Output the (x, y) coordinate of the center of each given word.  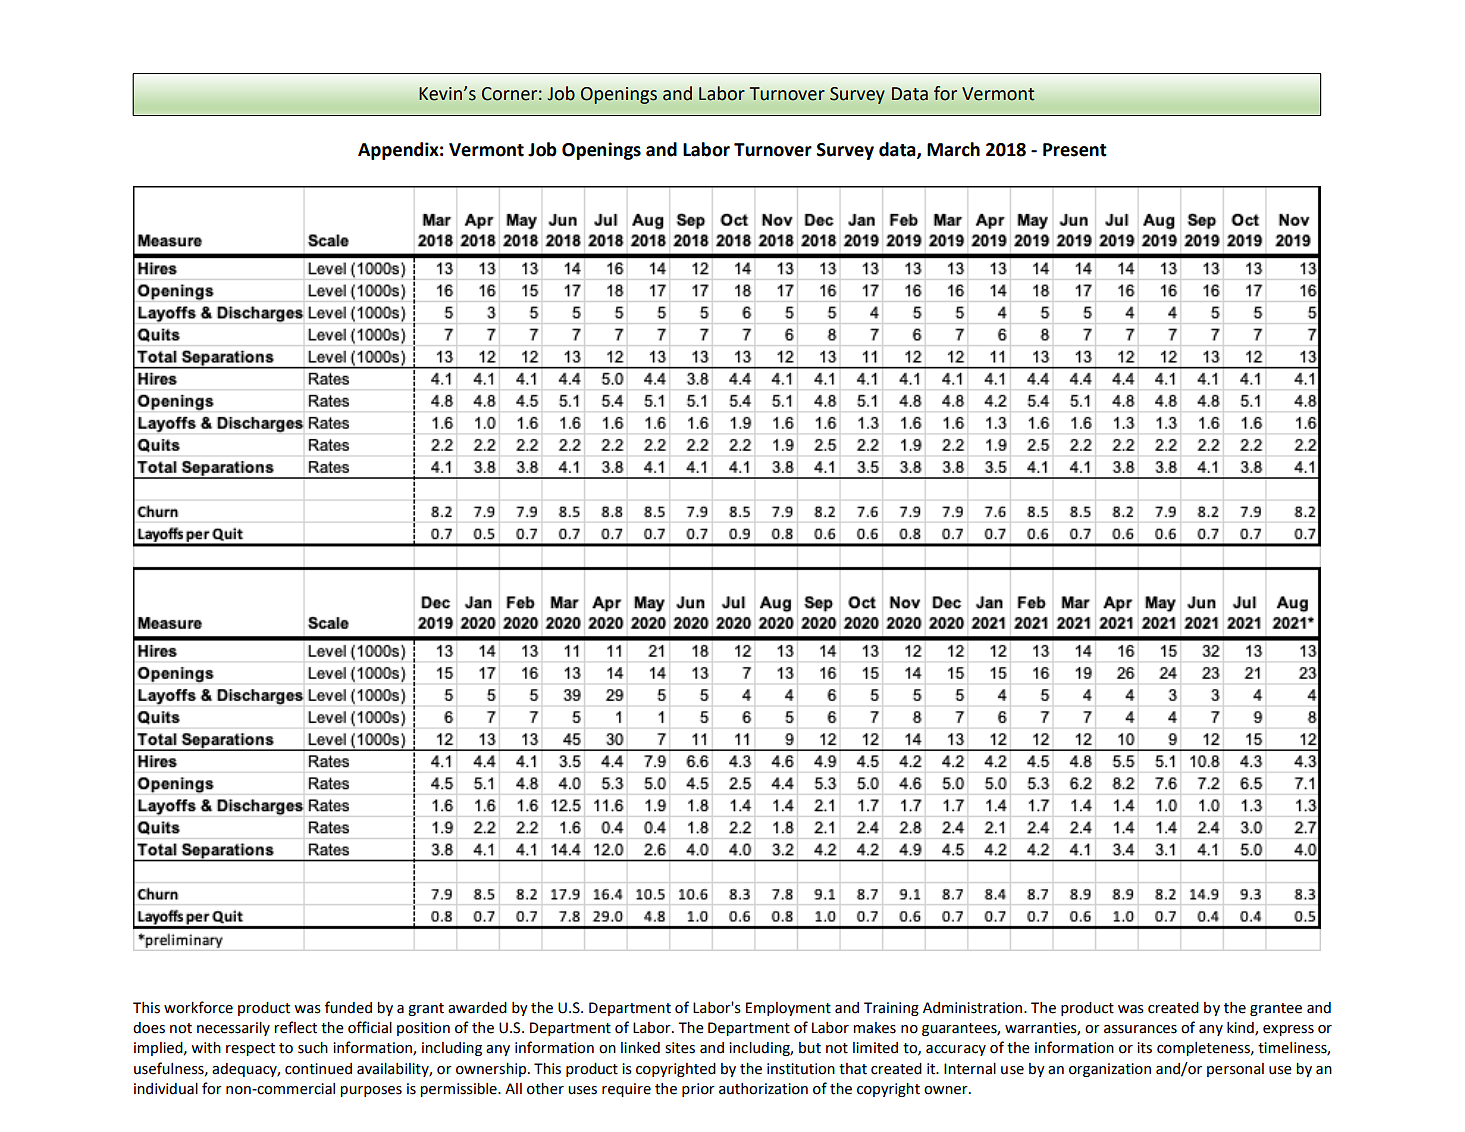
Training (891, 1009)
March (953, 149)
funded (348, 1007)
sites (680, 1048)
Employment (788, 1009)
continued (318, 1069)
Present (1075, 150)
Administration (974, 1008)
